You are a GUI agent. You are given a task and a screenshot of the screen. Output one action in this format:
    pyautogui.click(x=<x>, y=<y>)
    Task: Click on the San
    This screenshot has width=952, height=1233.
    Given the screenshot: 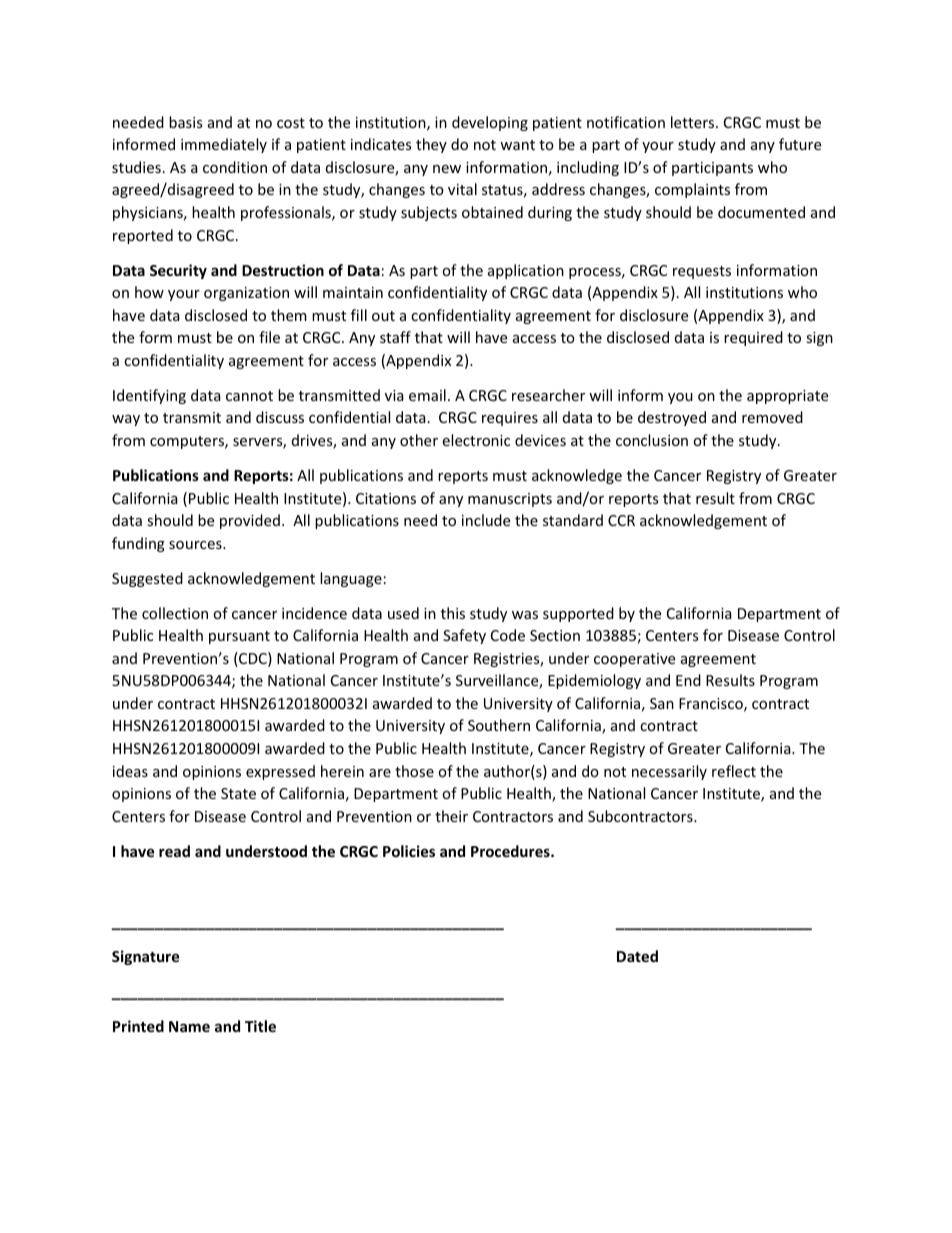 What is the action you would take?
    pyautogui.click(x=662, y=703)
